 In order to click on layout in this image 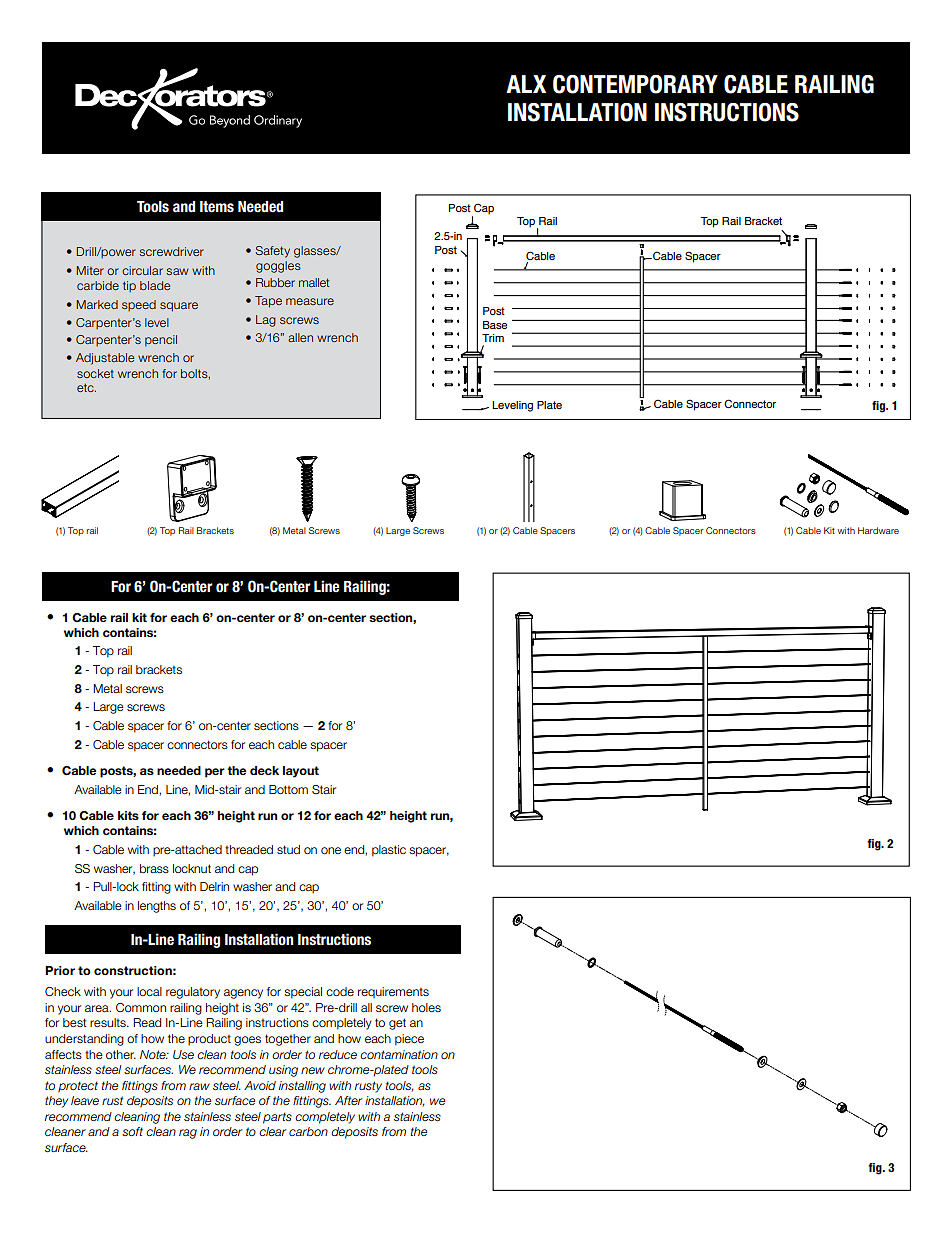, I will do `click(301, 772)`.
